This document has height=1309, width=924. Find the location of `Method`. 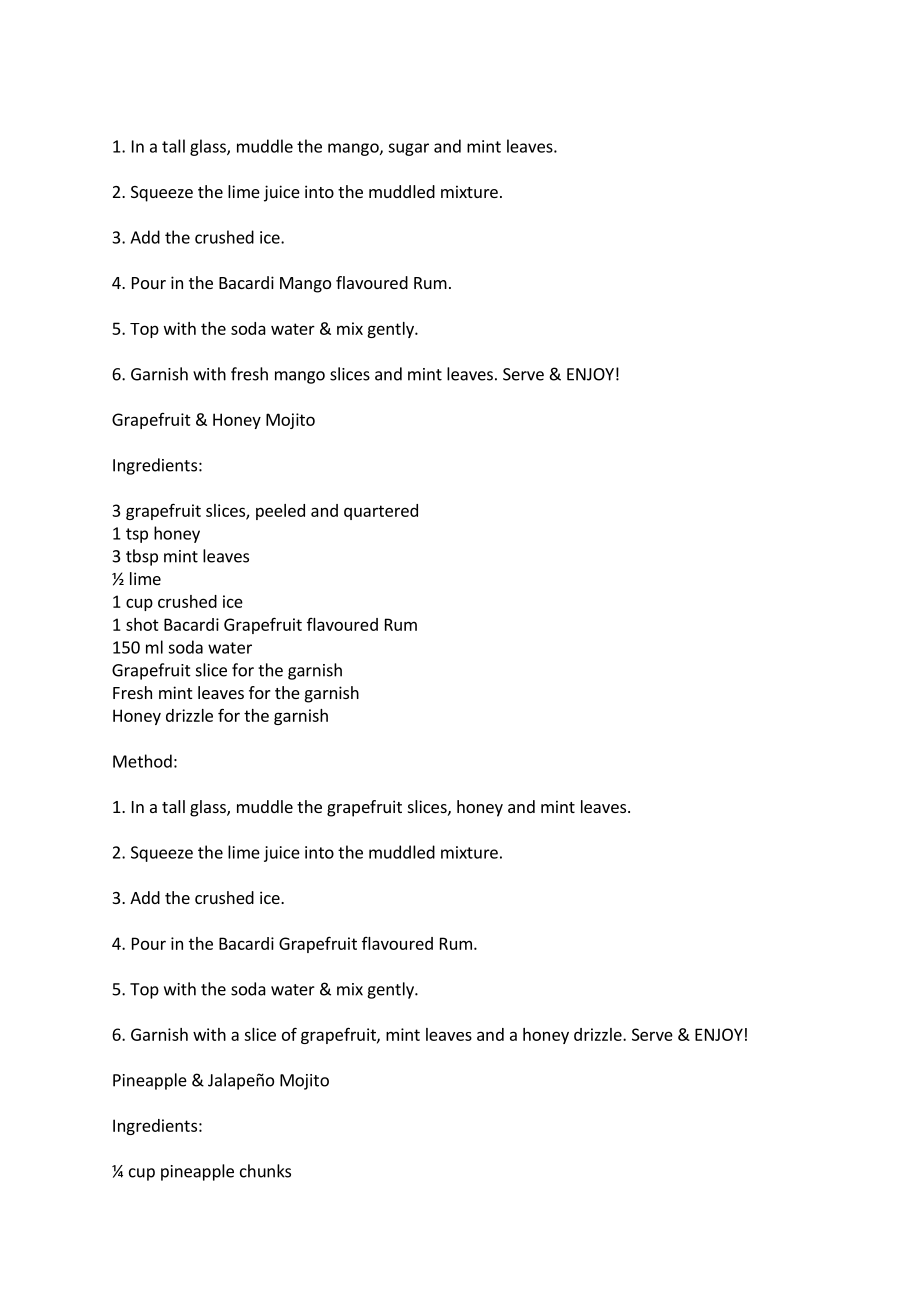

Method is located at coordinates (142, 761).
